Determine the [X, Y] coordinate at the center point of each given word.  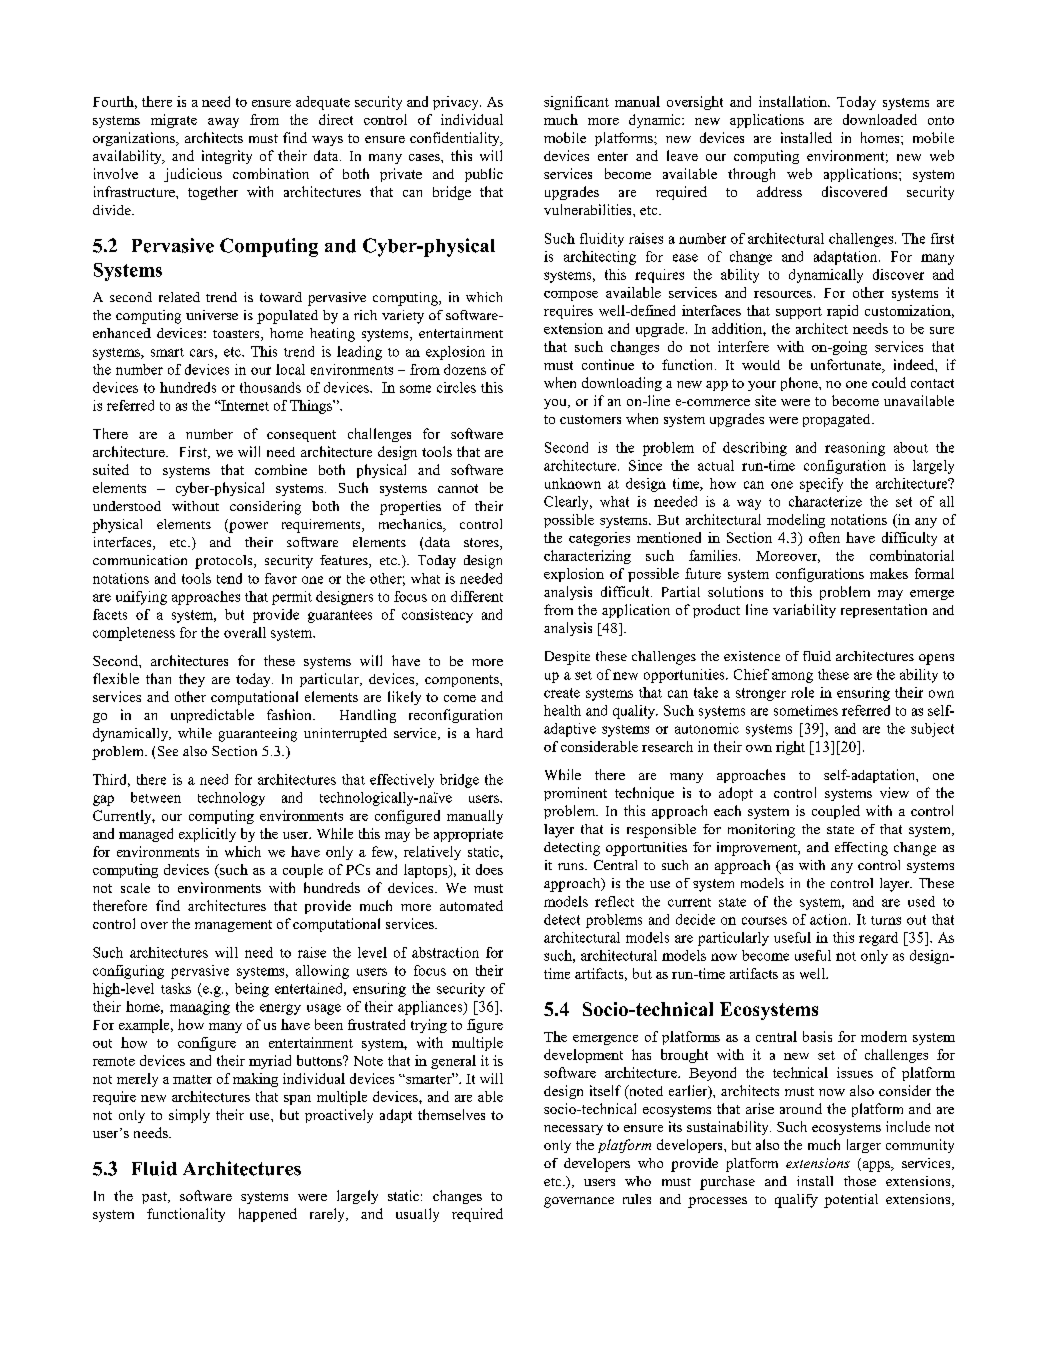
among [792, 677]
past [155, 1198]
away [223, 123]
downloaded [880, 119]
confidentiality [456, 139]
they [192, 680]
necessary [573, 1130]
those [860, 1181]
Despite [567, 658]
